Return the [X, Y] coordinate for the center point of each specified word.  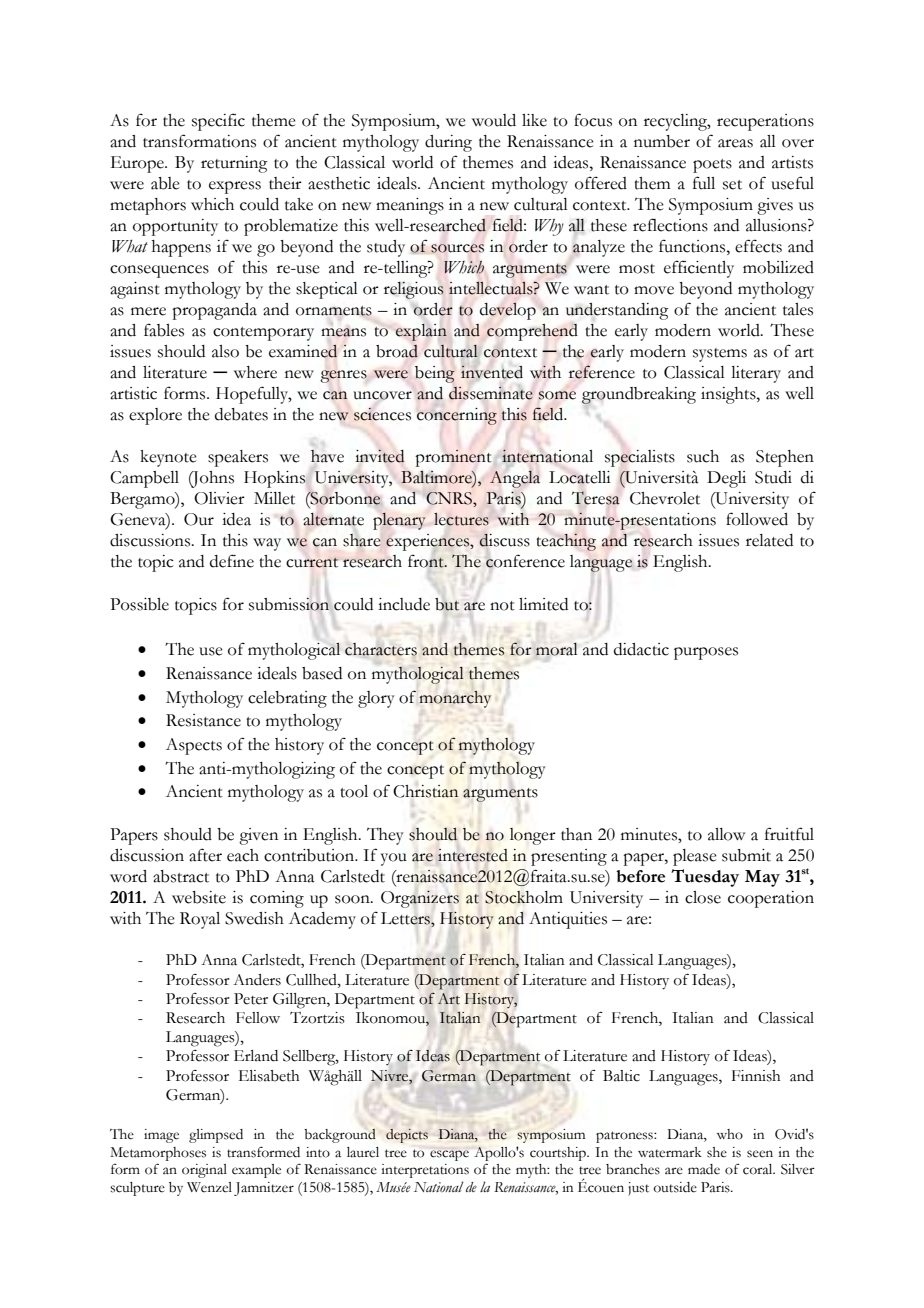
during [448, 143]
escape [449, 1155]
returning [234, 164]
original [204, 1171]
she [717, 1152]
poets [712, 166]
